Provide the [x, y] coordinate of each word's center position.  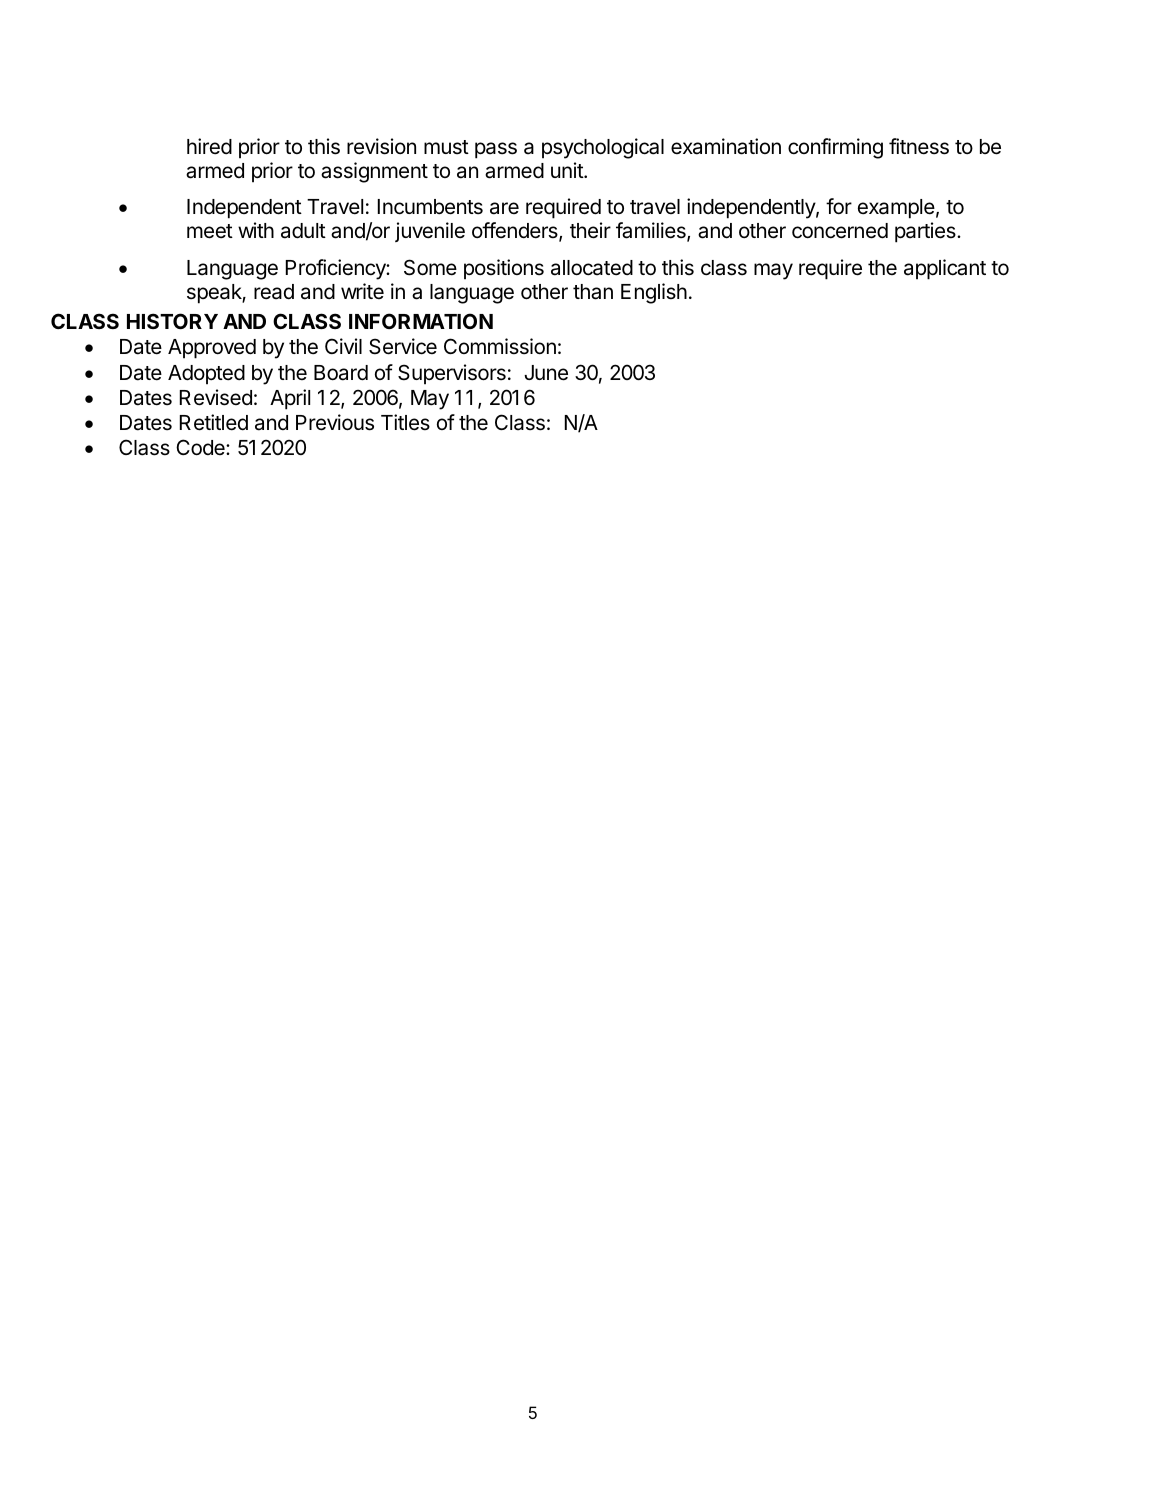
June [546, 373]
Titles [405, 422]
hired [209, 146]
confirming [835, 148]
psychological [603, 148]
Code [201, 447]
